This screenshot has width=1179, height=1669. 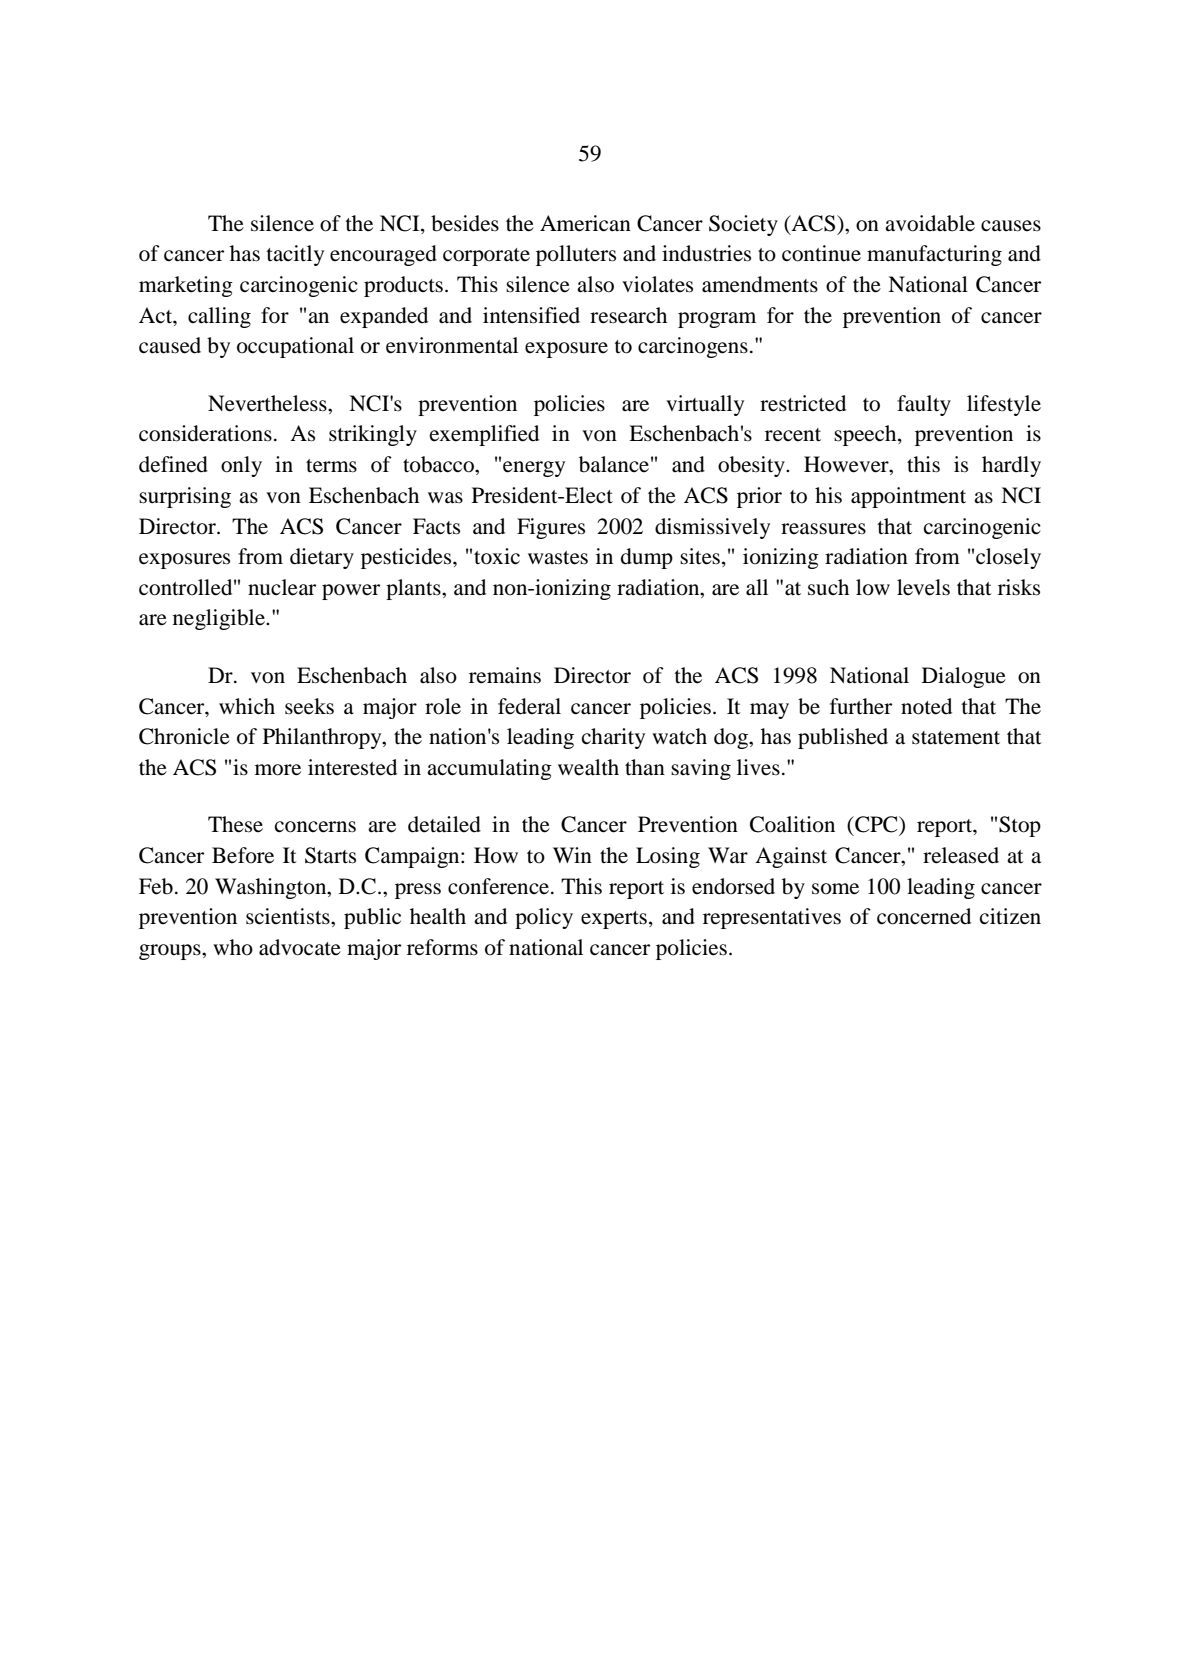 What do you see at coordinates (241, 466) in the screenshot?
I see `only` at bounding box center [241, 466].
